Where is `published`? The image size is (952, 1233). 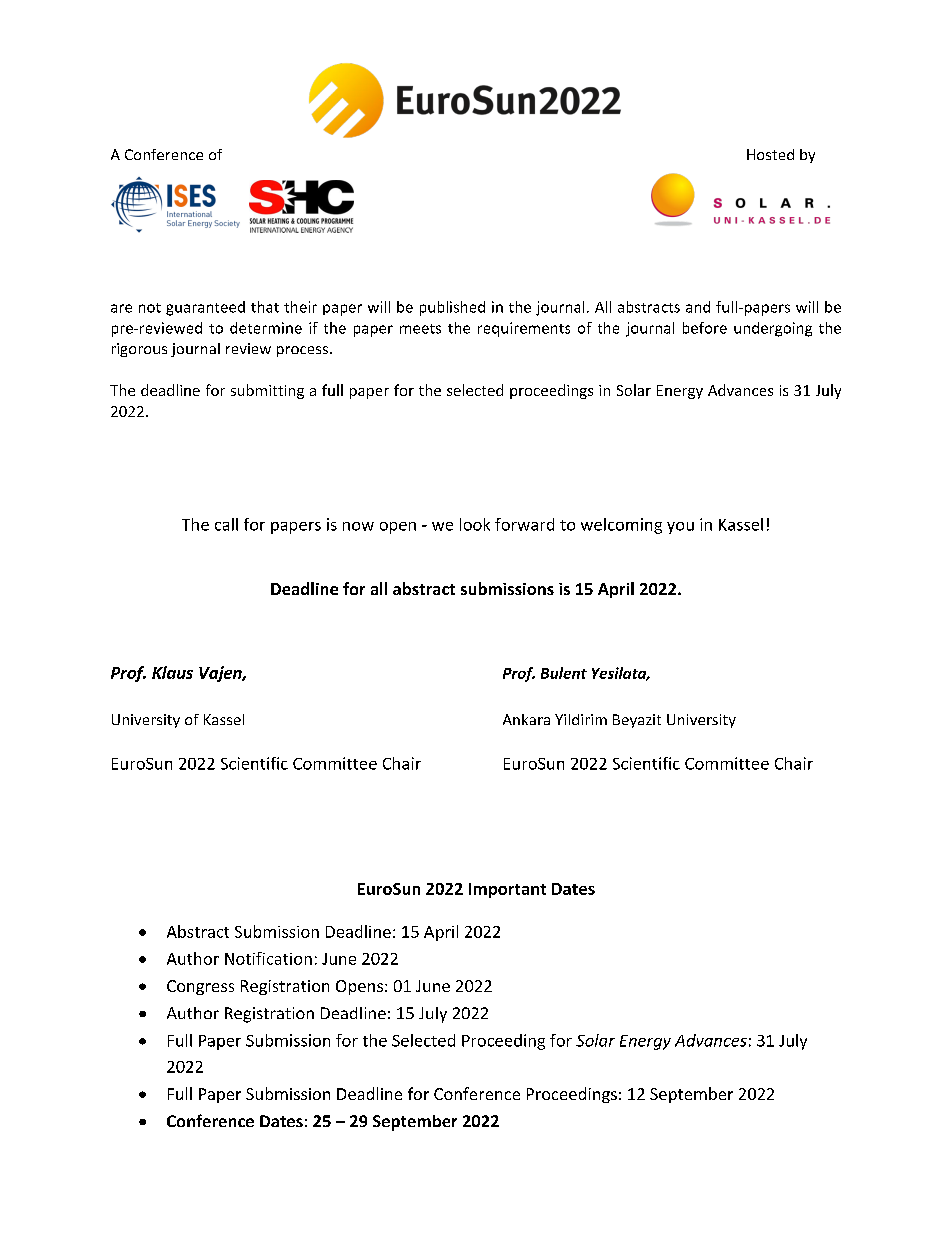 published is located at coordinates (452, 308).
